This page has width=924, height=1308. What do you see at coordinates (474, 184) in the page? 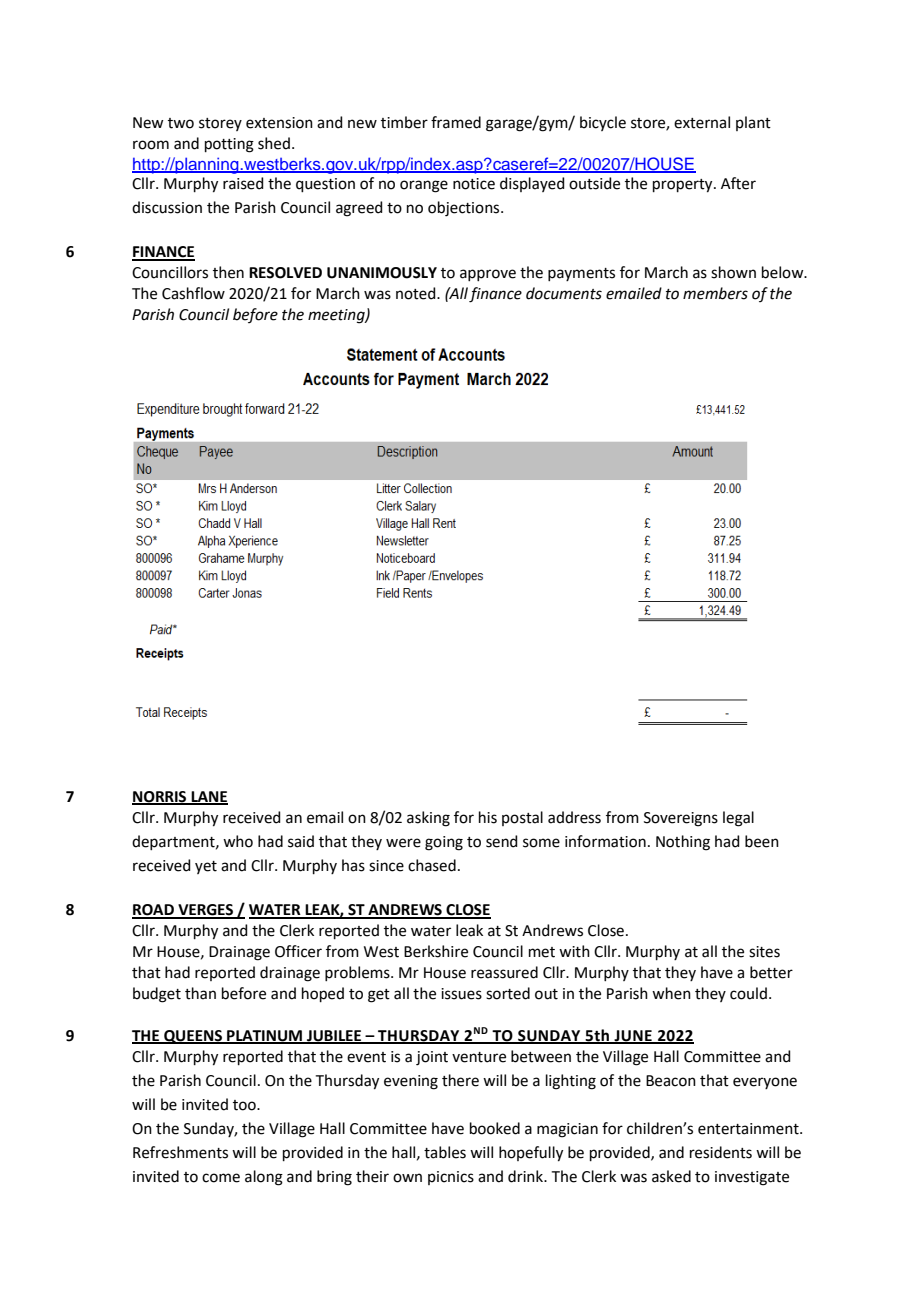
I see `notice` at bounding box center [474, 184].
